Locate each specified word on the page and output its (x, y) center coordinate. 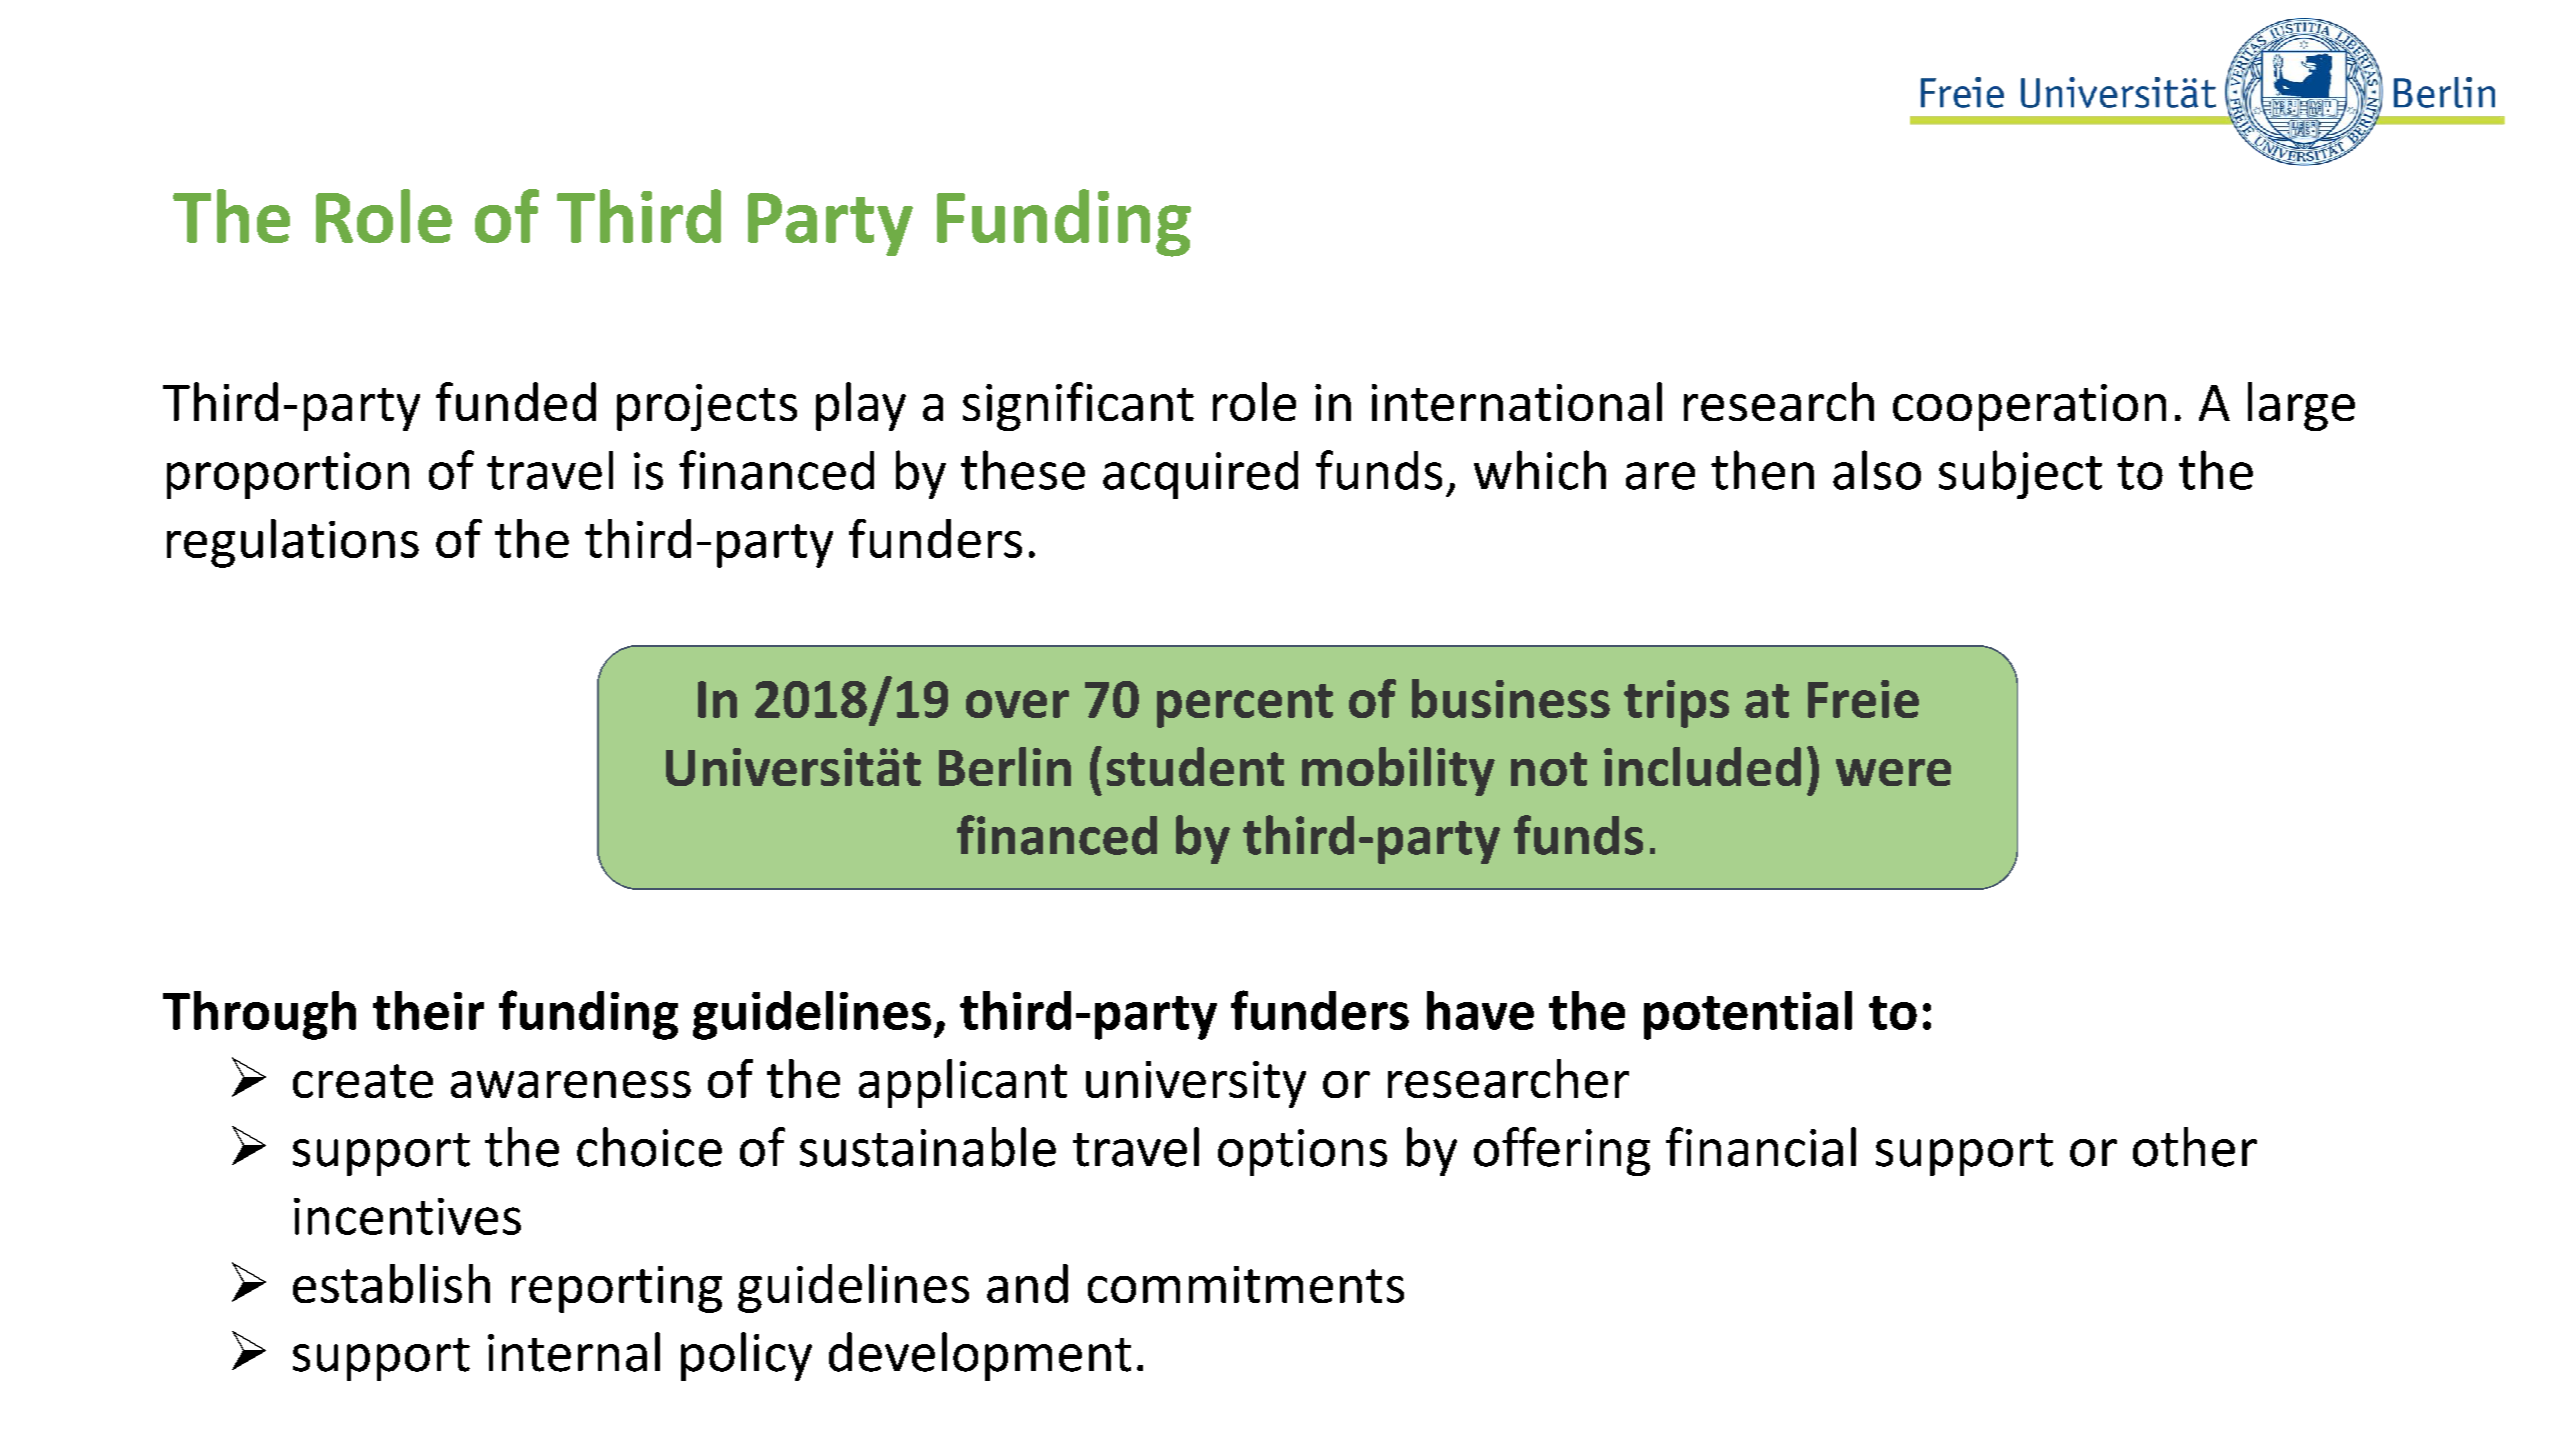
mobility (1398, 771)
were (1893, 772)
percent (1245, 706)
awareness (571, 1084)
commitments (1246, 1284)
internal (574, 1352)
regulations (293, 543)
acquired (1200, 475)
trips (1676, 704)
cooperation (2029, 407)
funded (516, 401)
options (1302, 1152)
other (2195, 1147)
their (428, 1010)
